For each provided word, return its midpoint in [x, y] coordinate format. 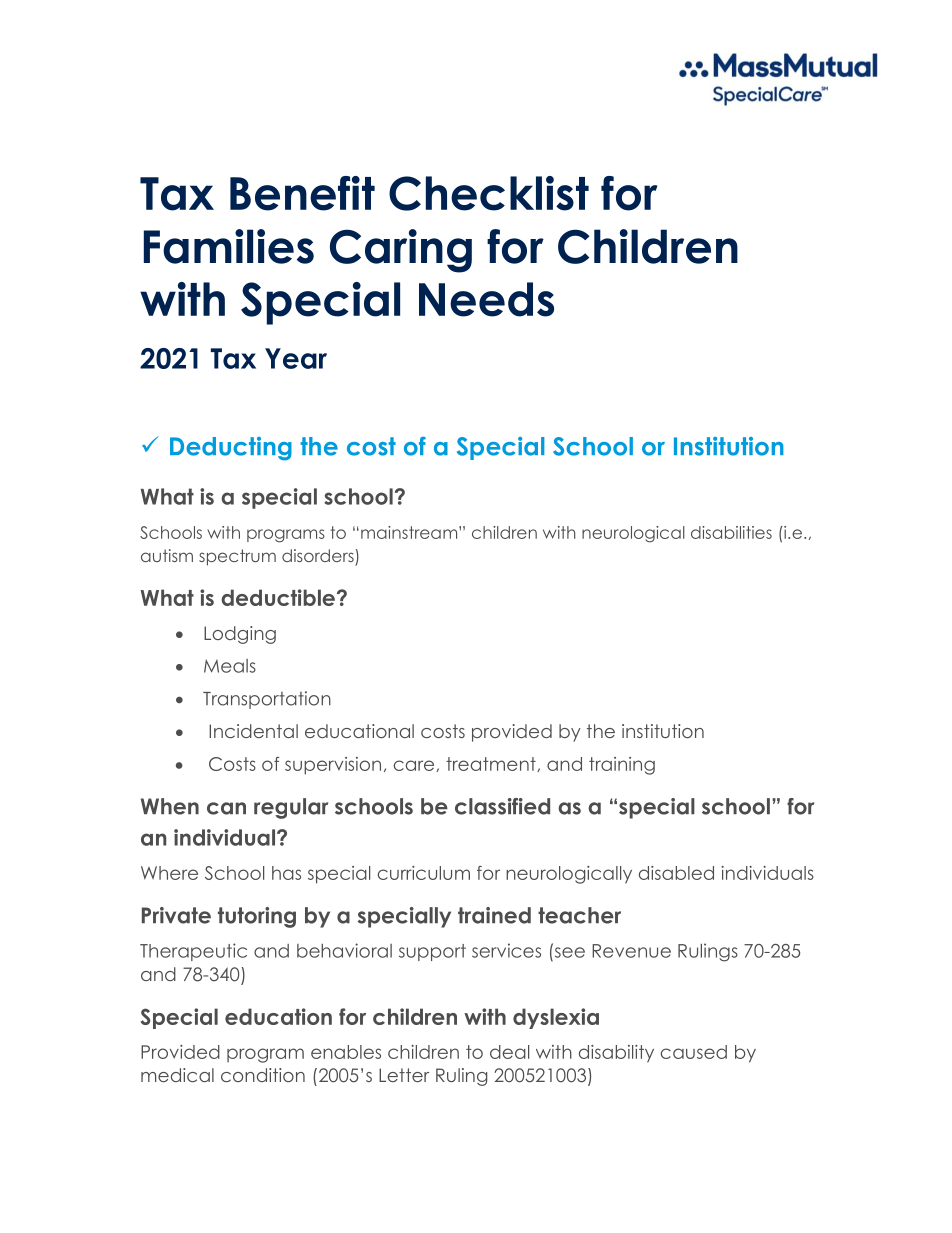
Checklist [489, 193]
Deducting [231, 449]
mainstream [410, 532]
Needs [486, 299]
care [415, 766]
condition [263, 1075]
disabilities [731, 532]
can [226, 808]
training [622, 766]
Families [229, 246]
